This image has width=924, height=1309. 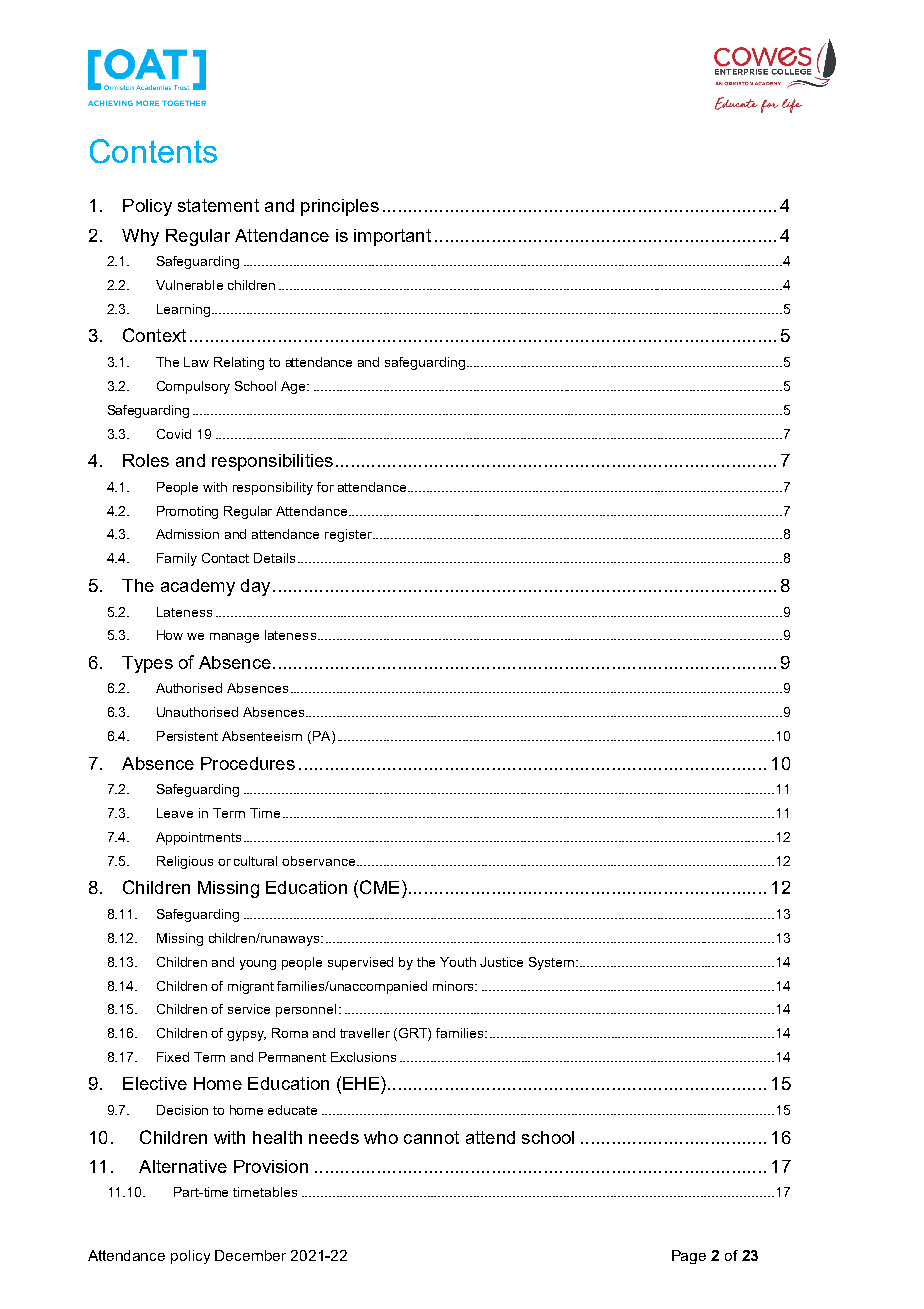 What do you see at coordinates (185, 862) in the image?
I see `Religious` at bounding box center [185, 862].
